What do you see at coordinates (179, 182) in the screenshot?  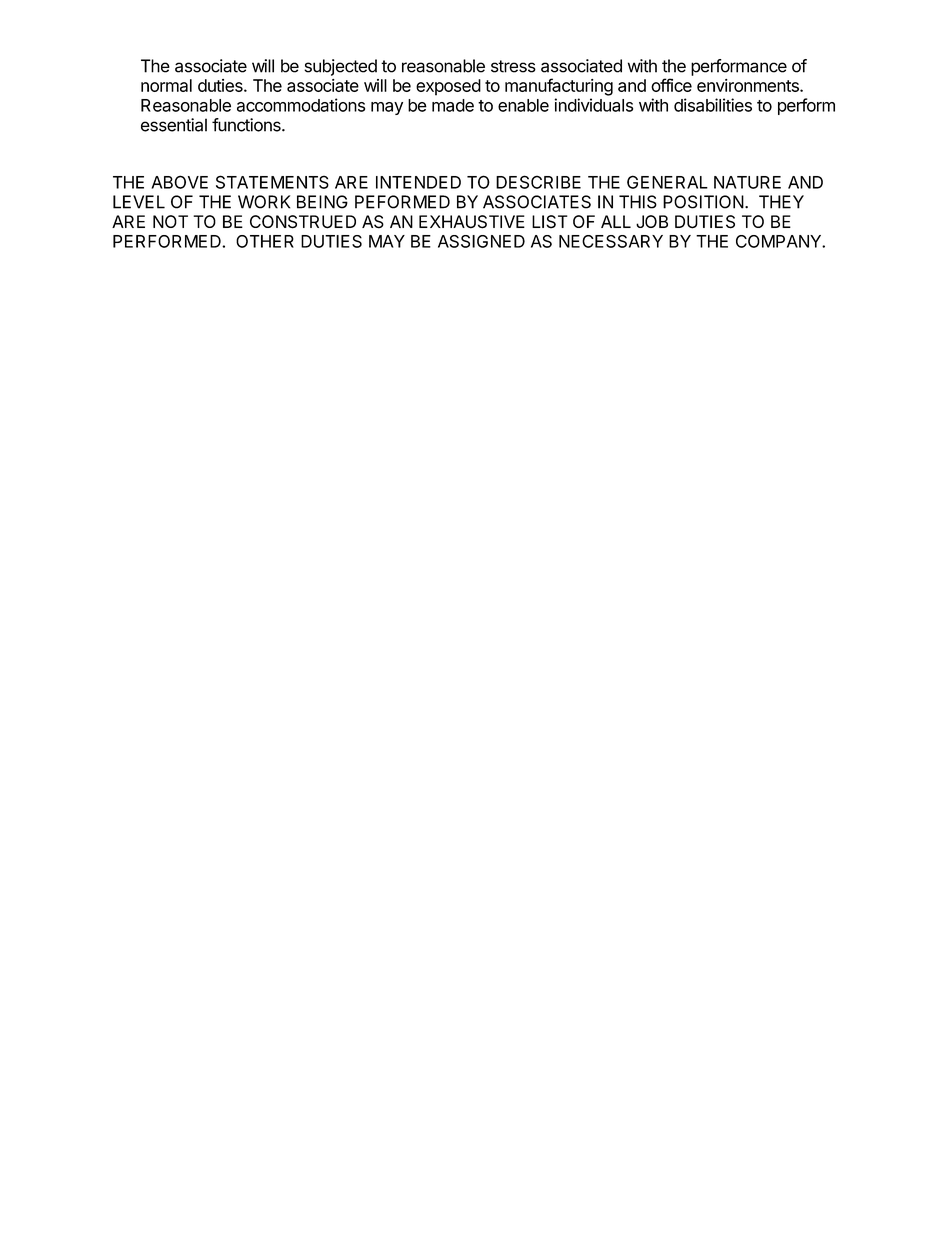 I see `ABOVE` at bounding box center [179, 182].
